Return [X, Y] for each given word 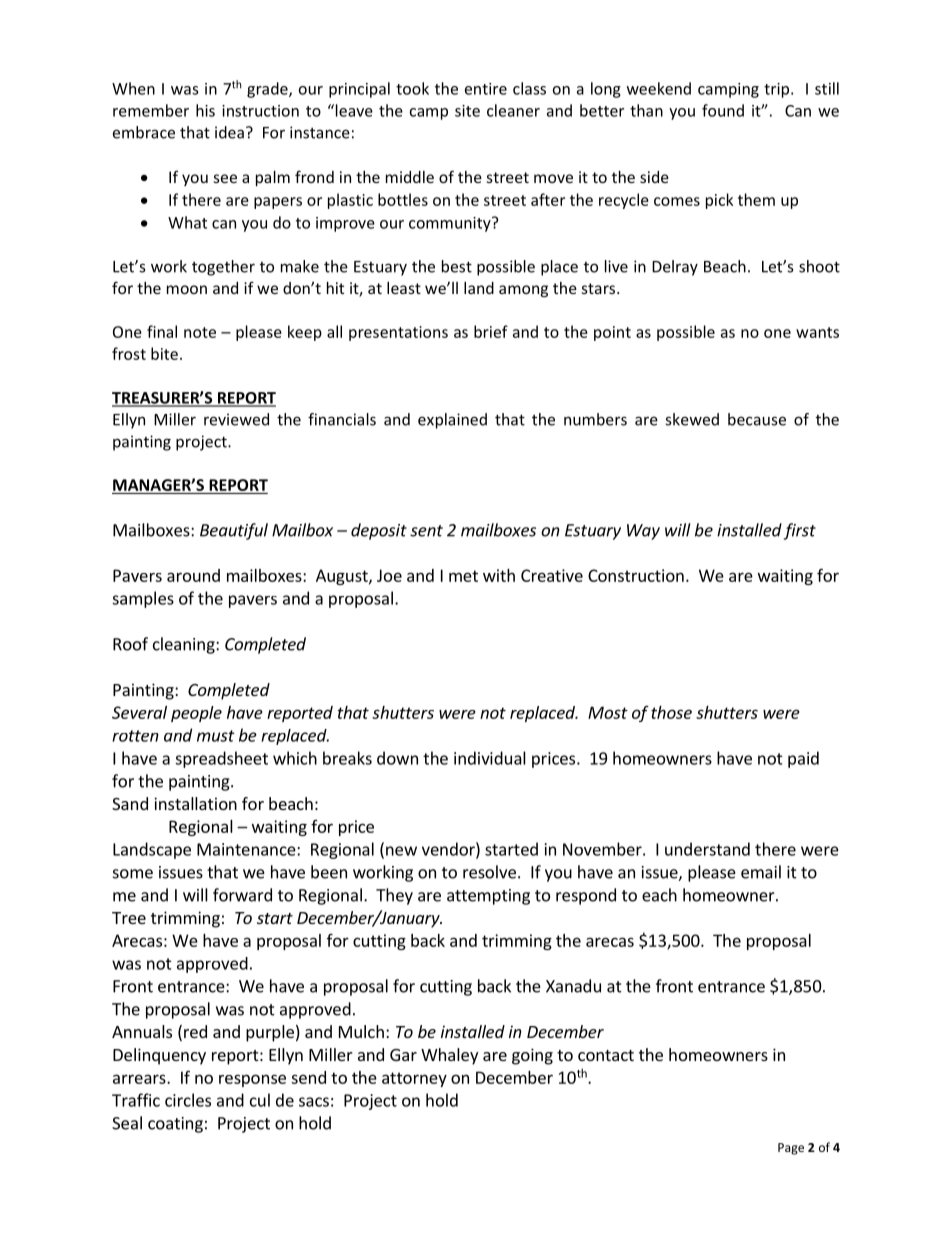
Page [791, 1149]
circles [188, 1100]
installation [195, 803]
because [757, 419]
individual [490, 758]
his [205, 110]
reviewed [236, 419]
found [723, 110]
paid [803, 759]
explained [452, 421]
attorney [414, 1079]
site [467, 111]
